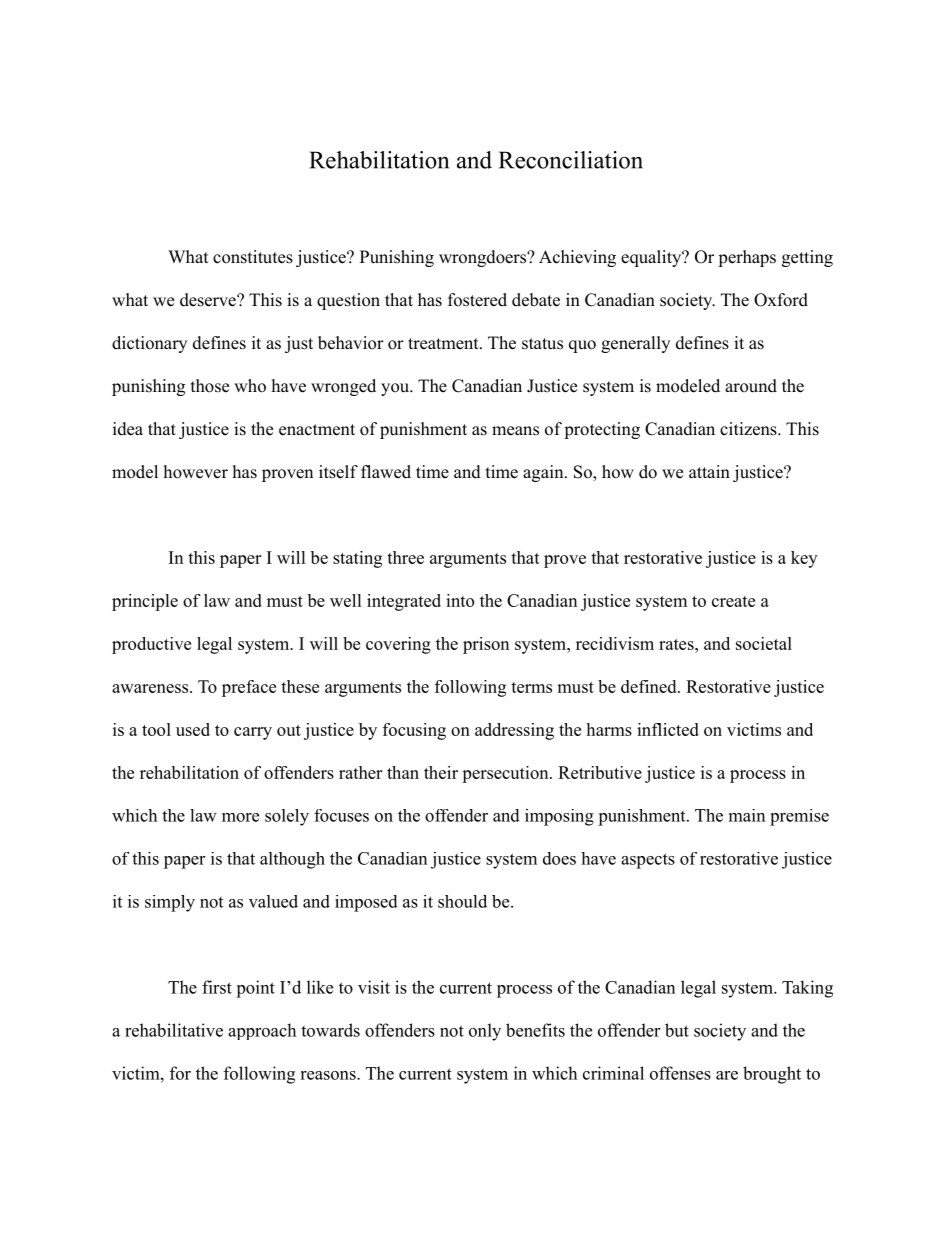  I want to click on only, so click(485, 1032).
